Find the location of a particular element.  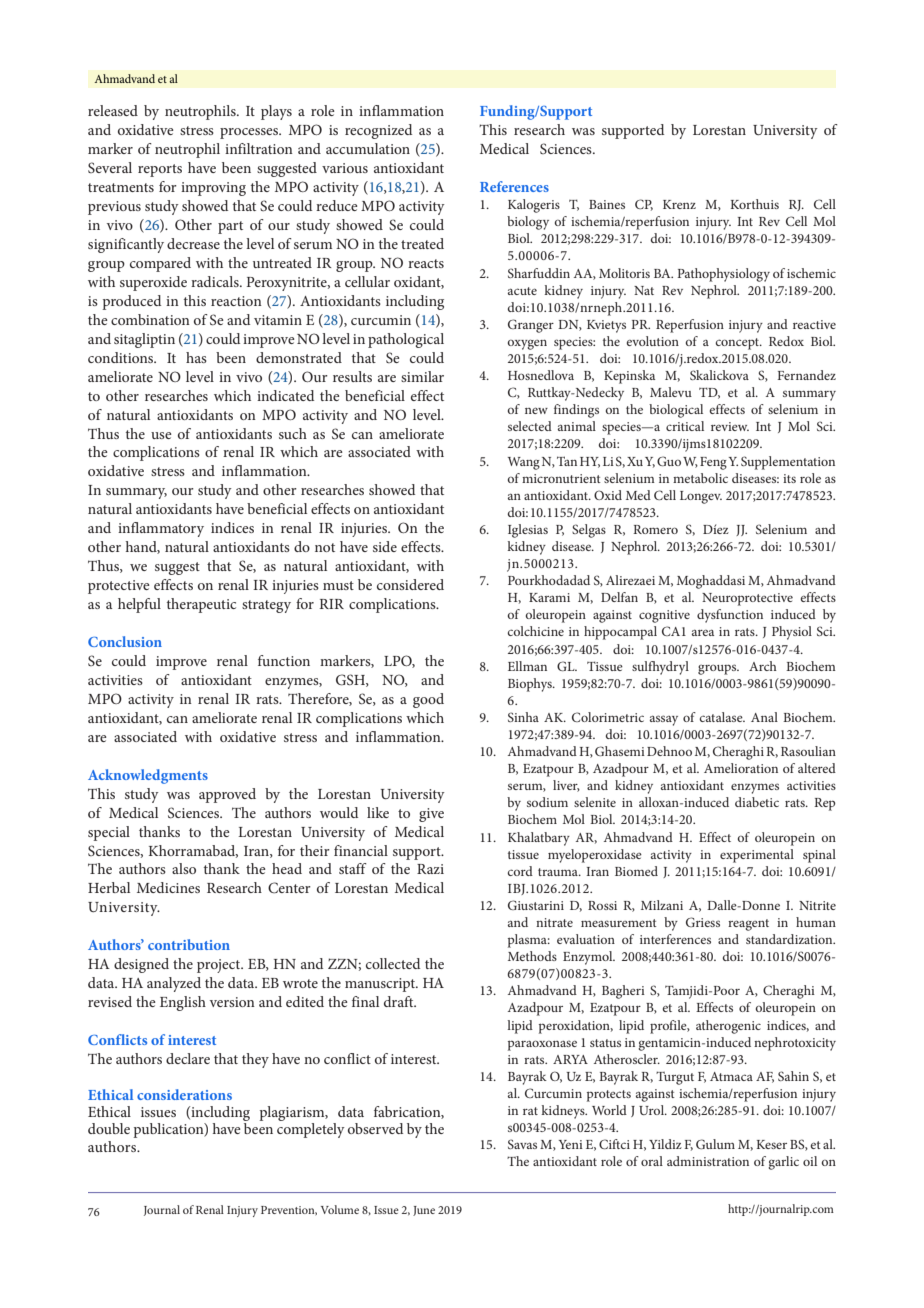

double is located at coordinates (109, 1128).
